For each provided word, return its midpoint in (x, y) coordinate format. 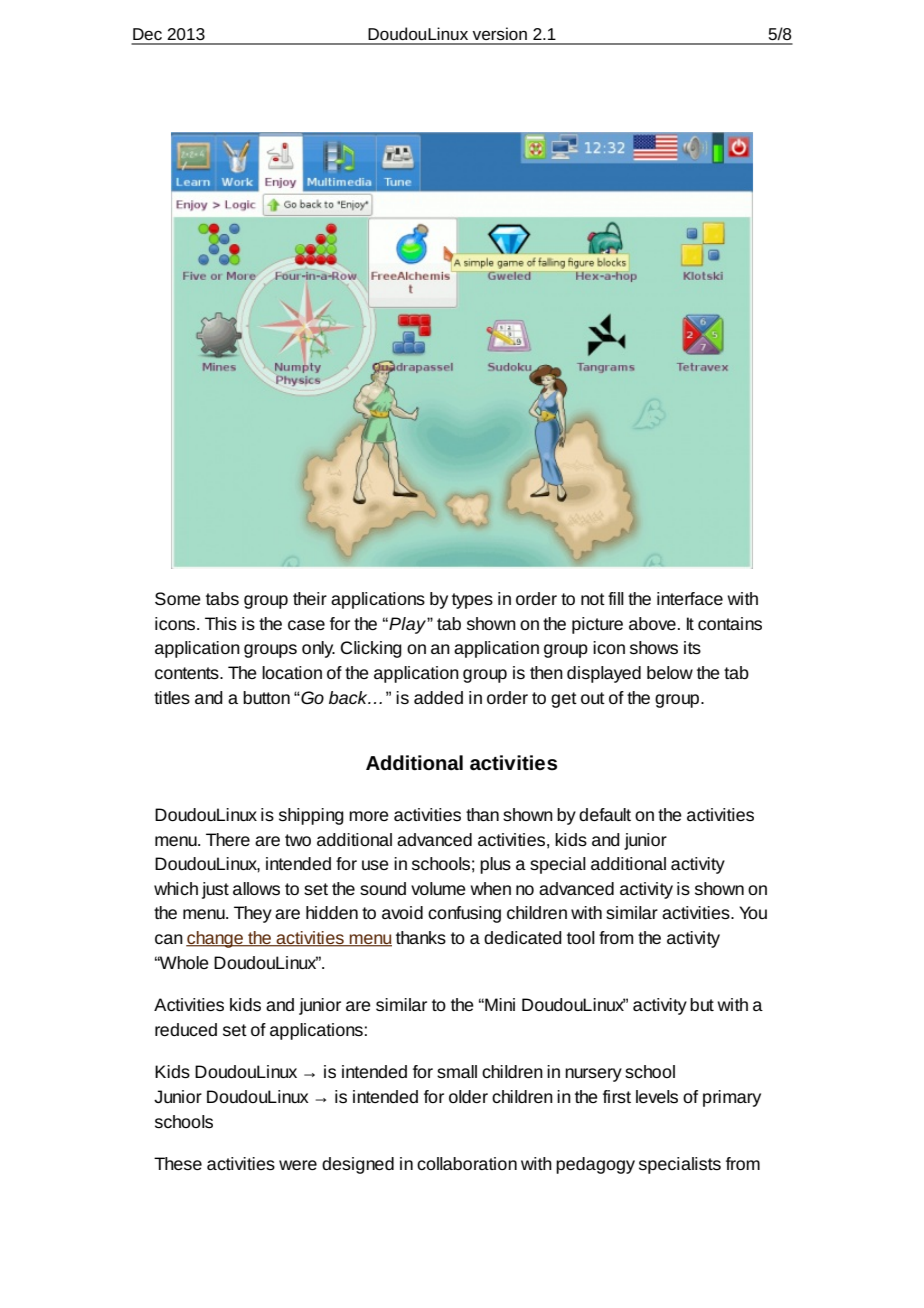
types (472, 601)
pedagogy (595, 1165)
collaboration (467, 1163)
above (652, 623)
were (298, 1165)
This (221, 623)
